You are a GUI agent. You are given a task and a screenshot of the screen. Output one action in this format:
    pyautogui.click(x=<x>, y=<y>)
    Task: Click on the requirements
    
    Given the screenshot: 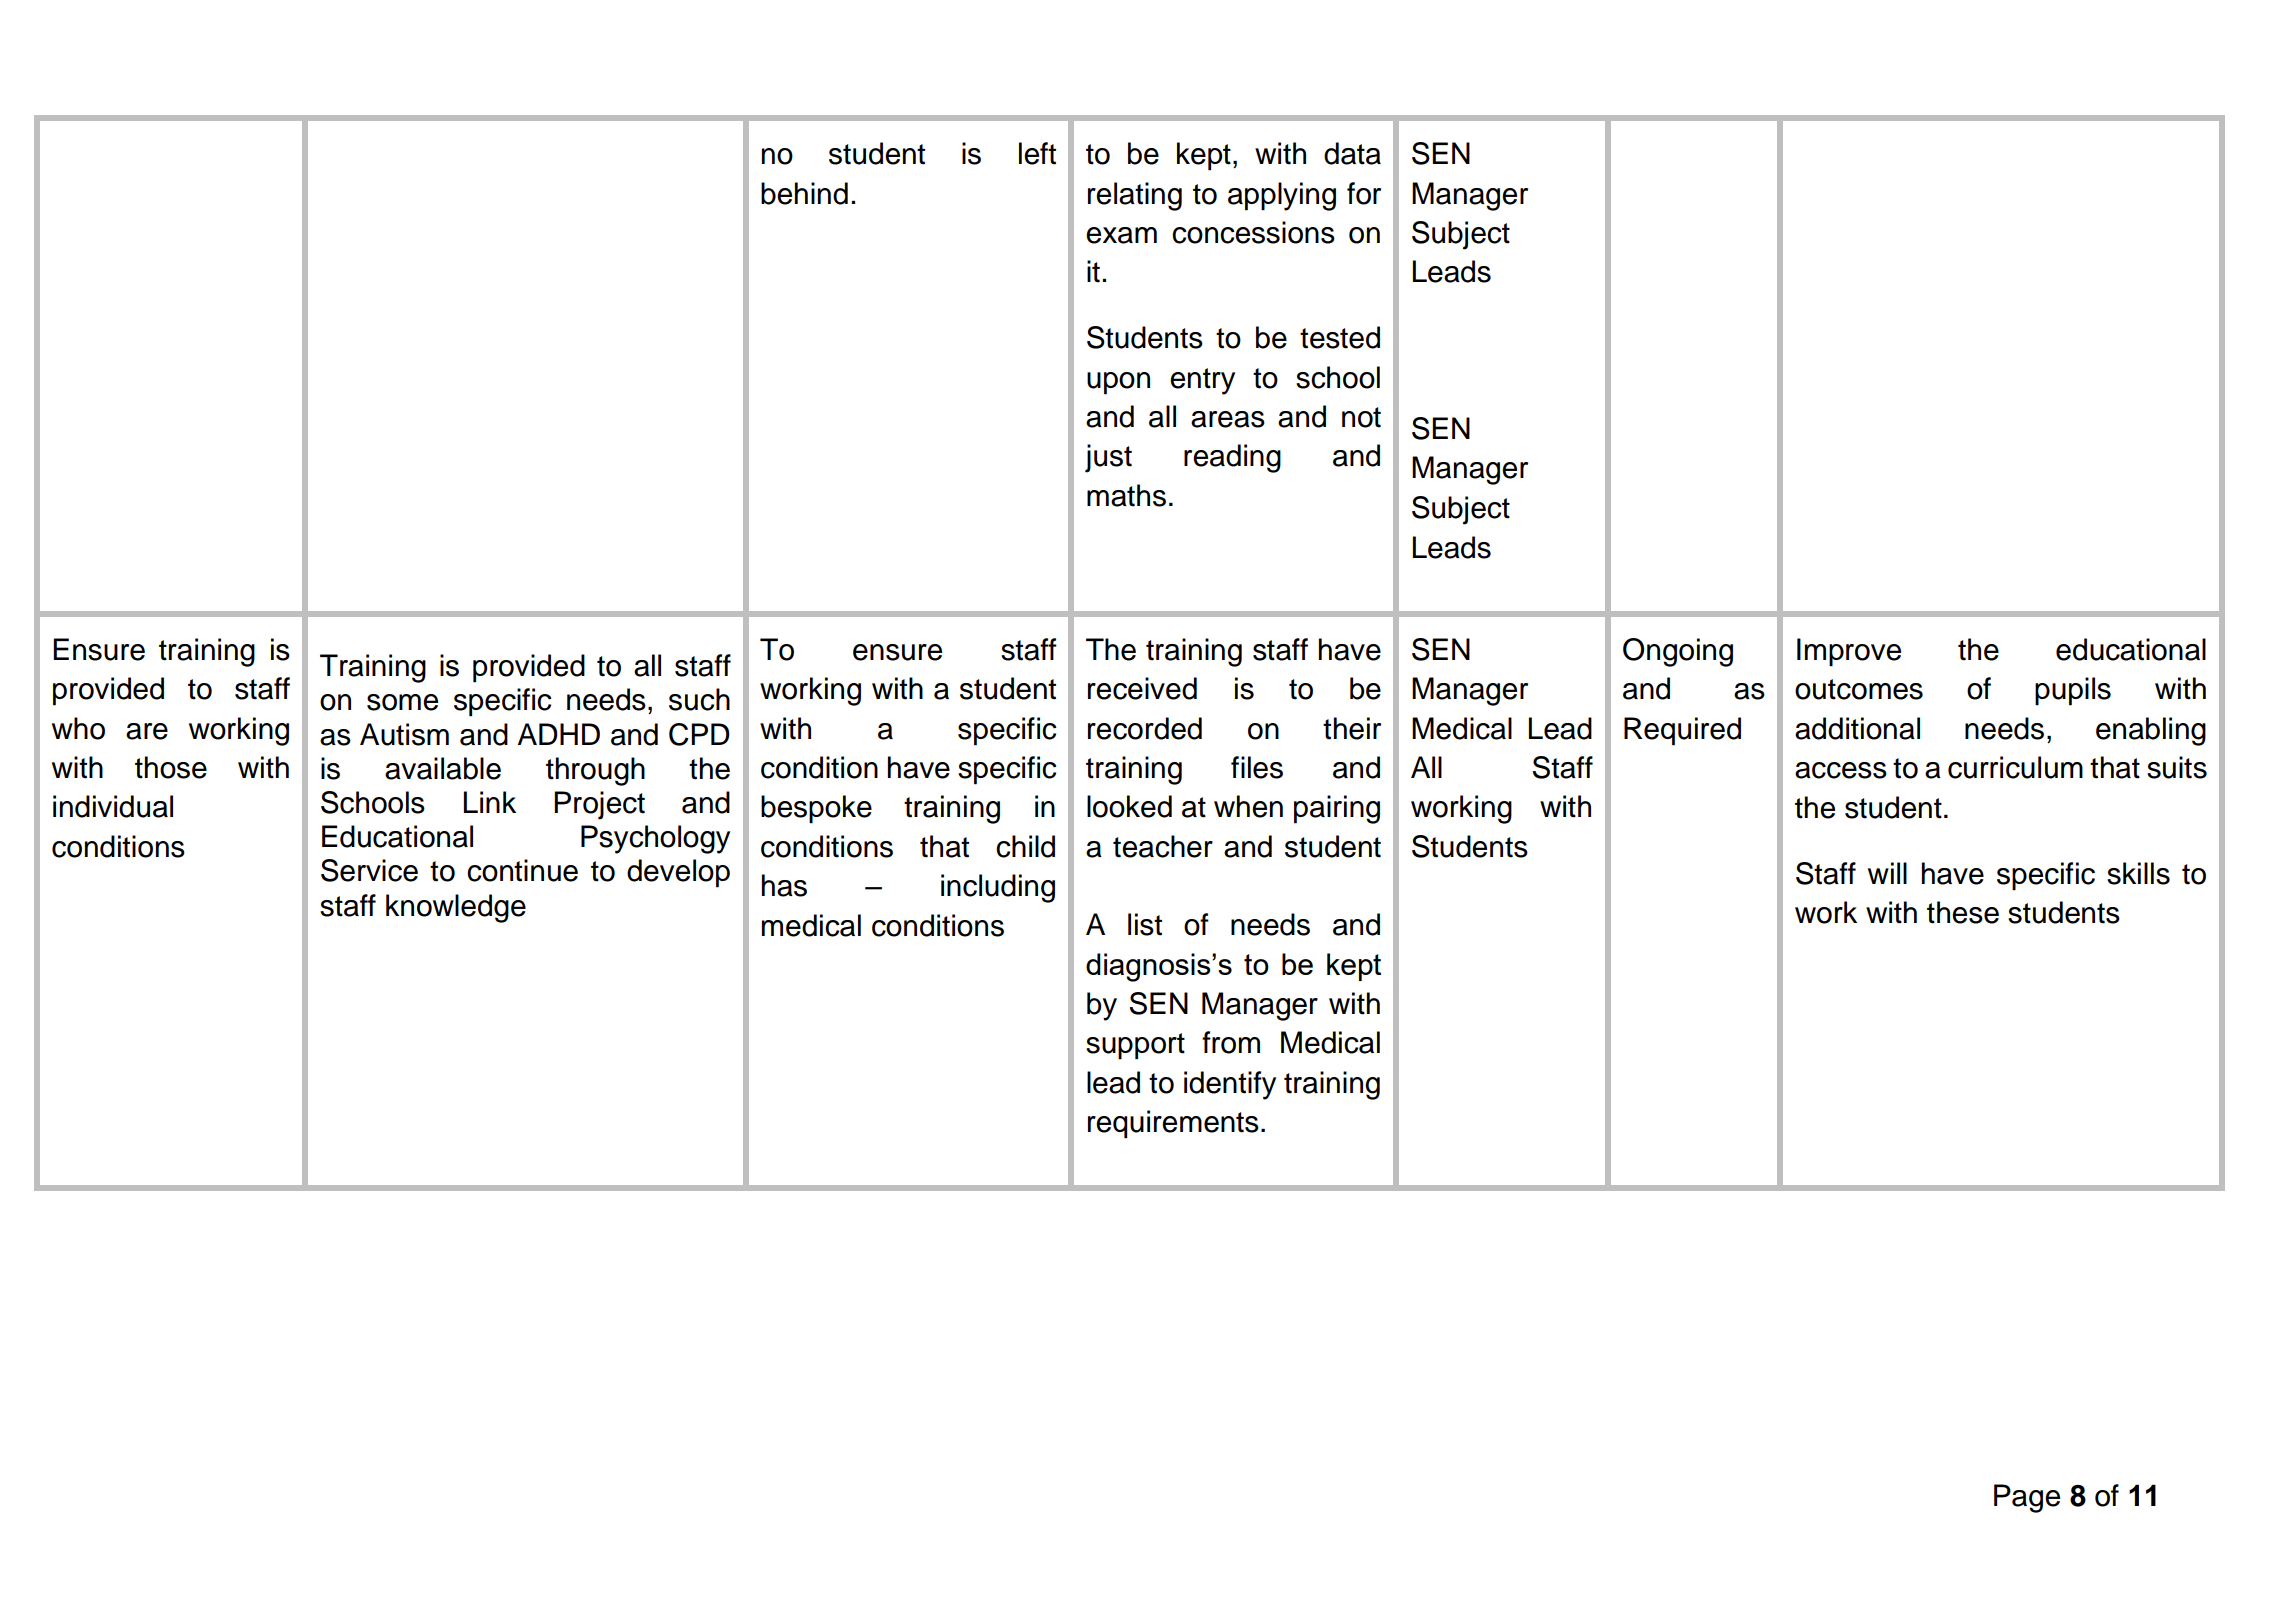 What is the action you would take?
    pyautogui.click(x=1173, y=1124)
